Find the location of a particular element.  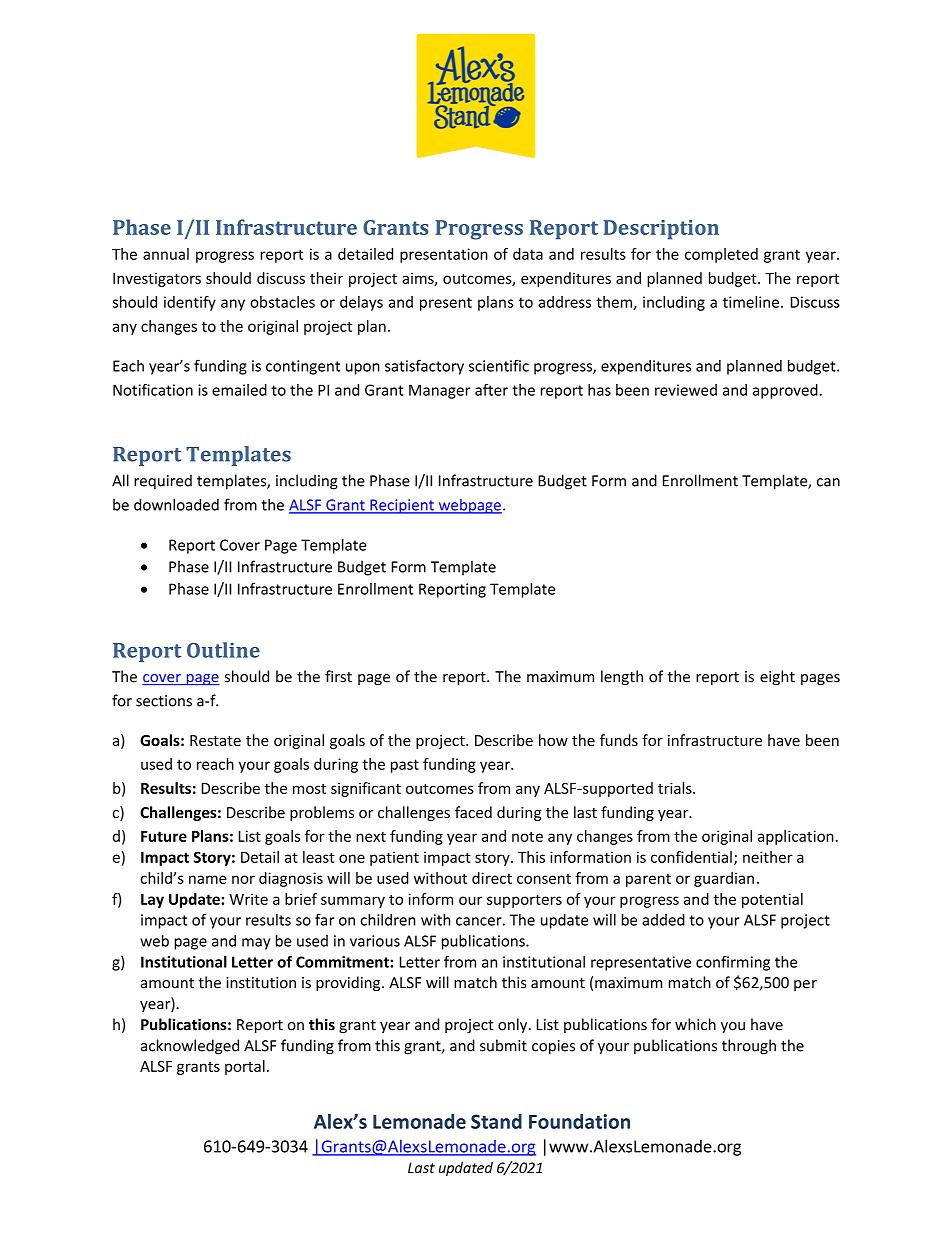

required is located at coordinates (163, 482).
